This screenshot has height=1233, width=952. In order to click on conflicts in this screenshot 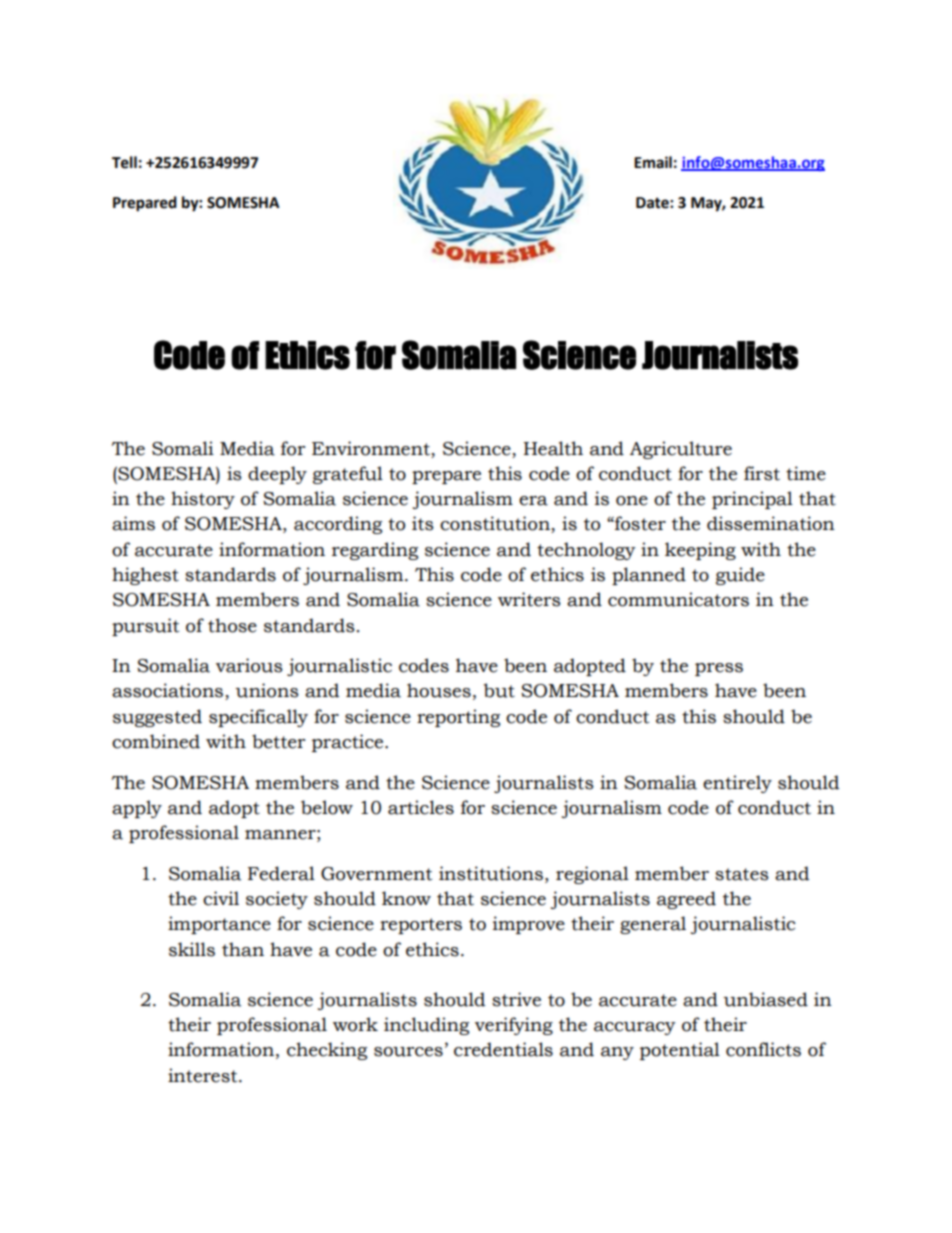, I will do `click(763, 1049)`.
